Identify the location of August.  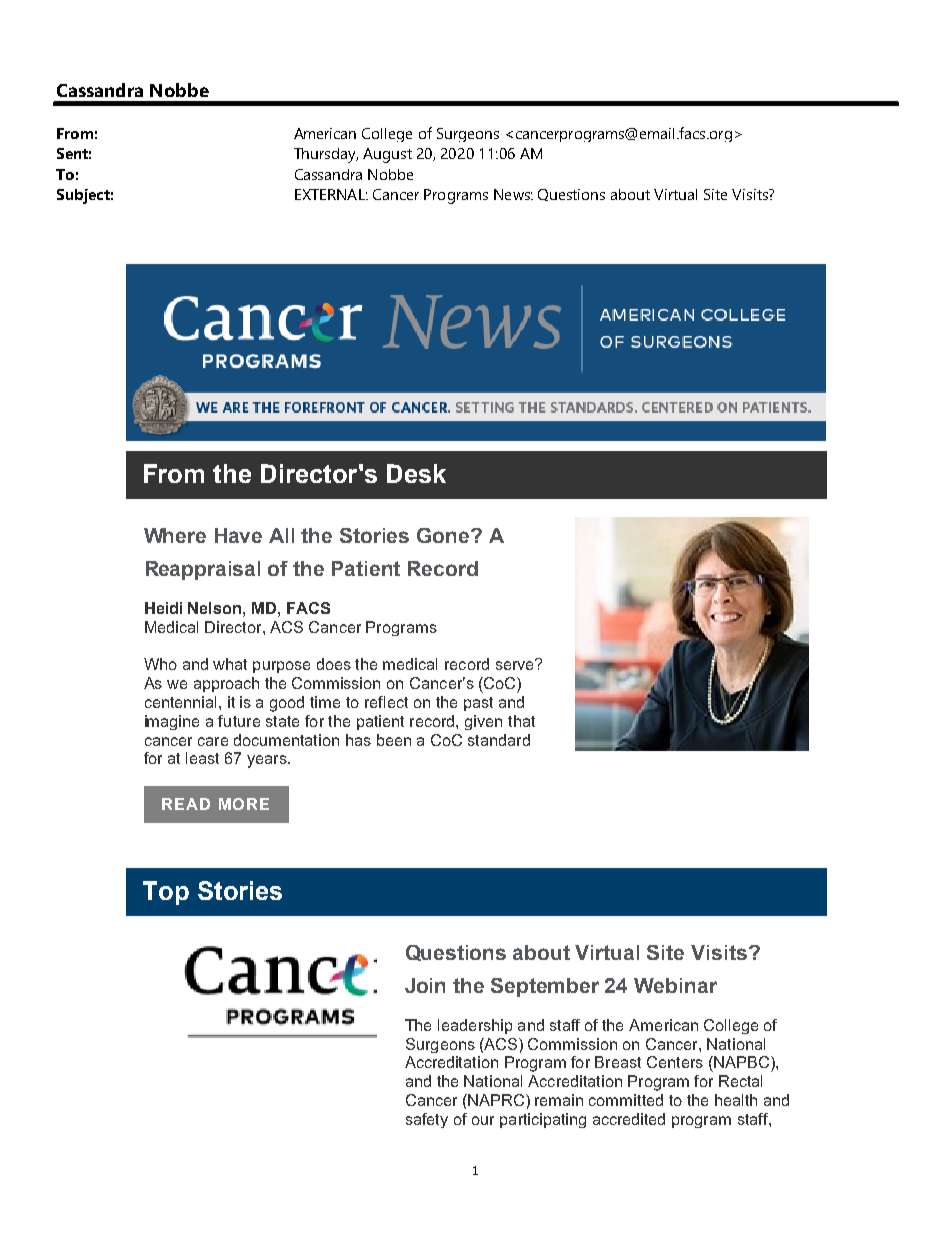
(387, 155).
